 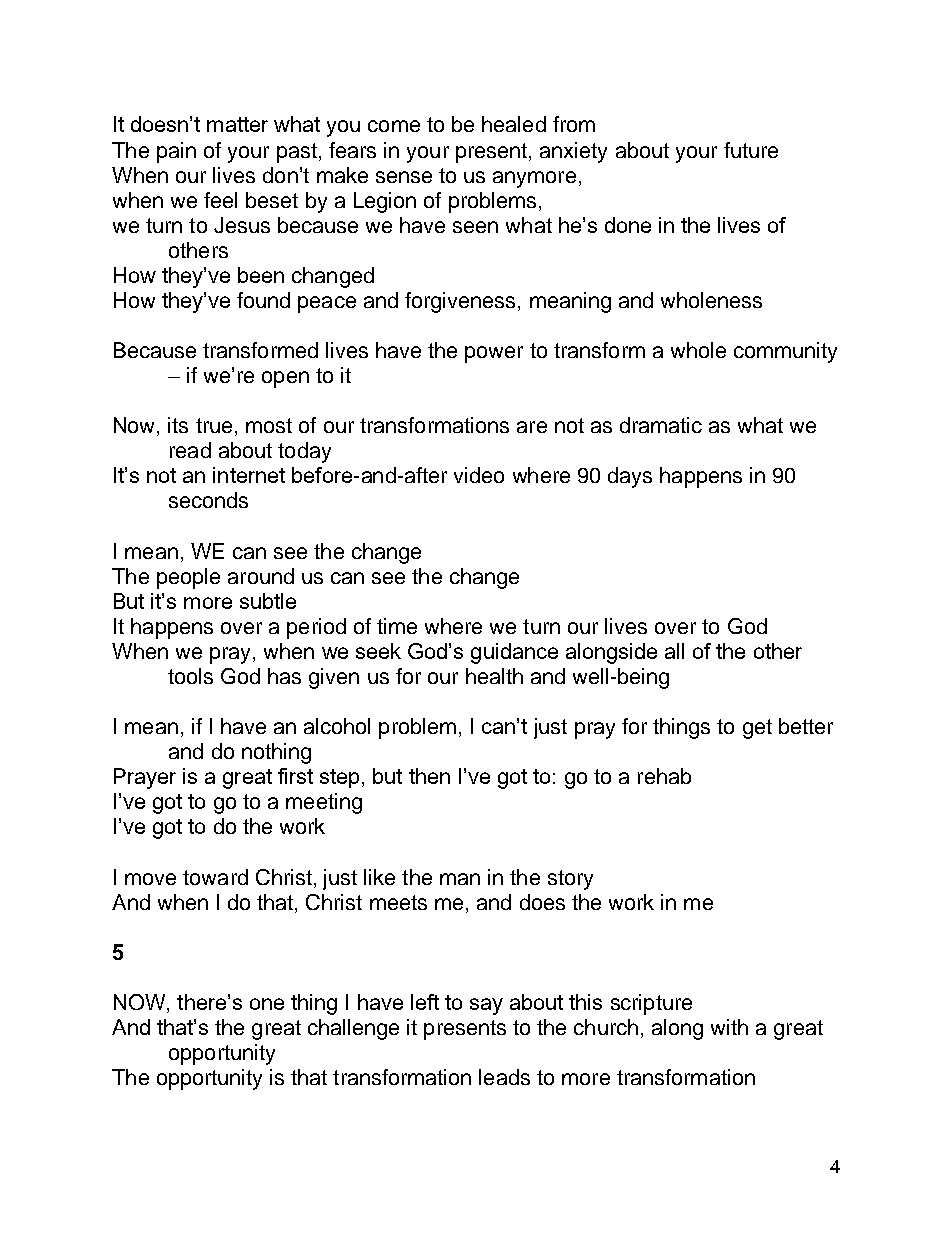 What do you see at coordinates (514, 124) in the screenshot?
I see `healed` at bounding box center [514, 124].
